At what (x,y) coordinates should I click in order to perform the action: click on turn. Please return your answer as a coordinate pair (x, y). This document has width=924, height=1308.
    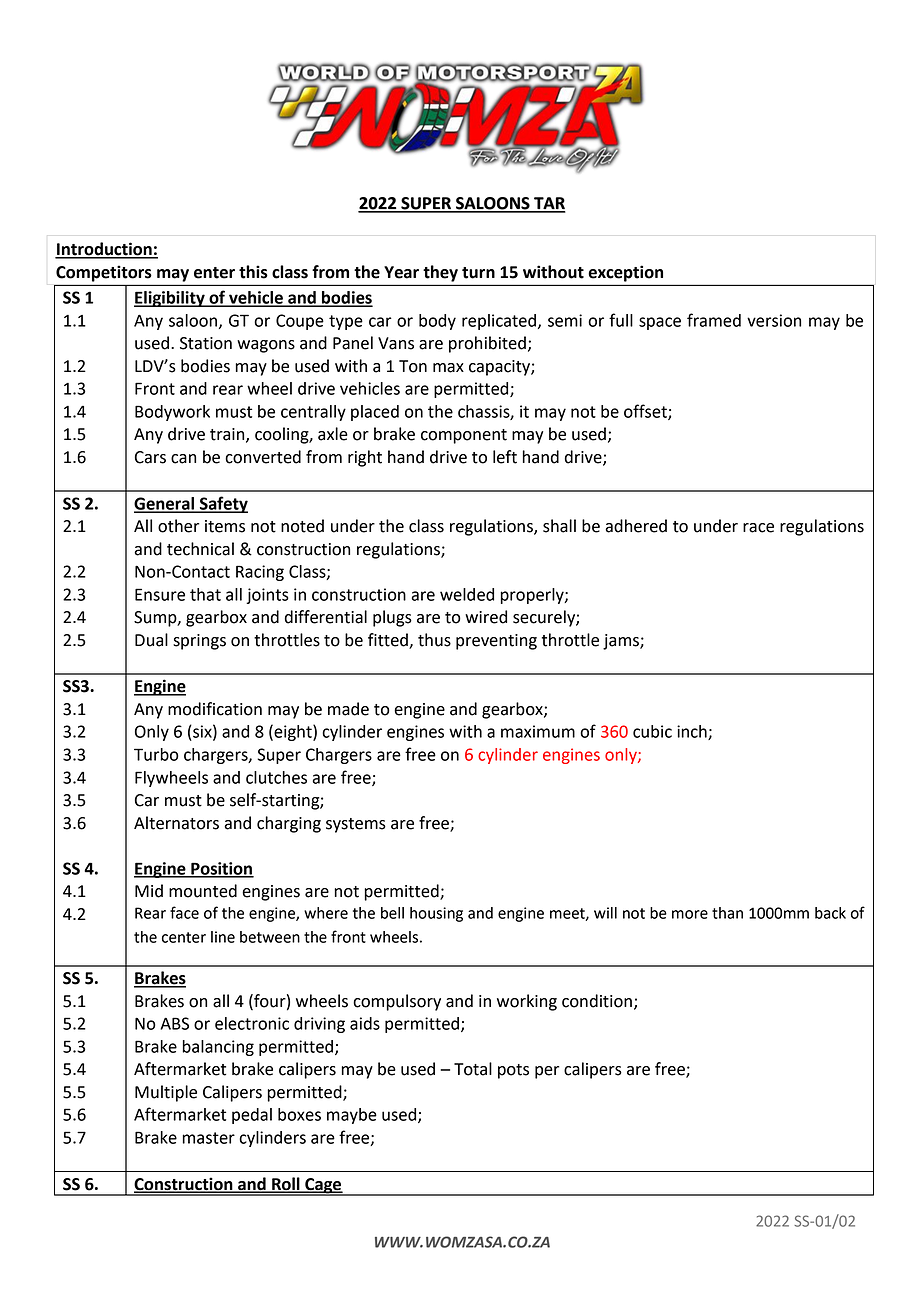
    Looking at the image, I should click on (478, 273).
